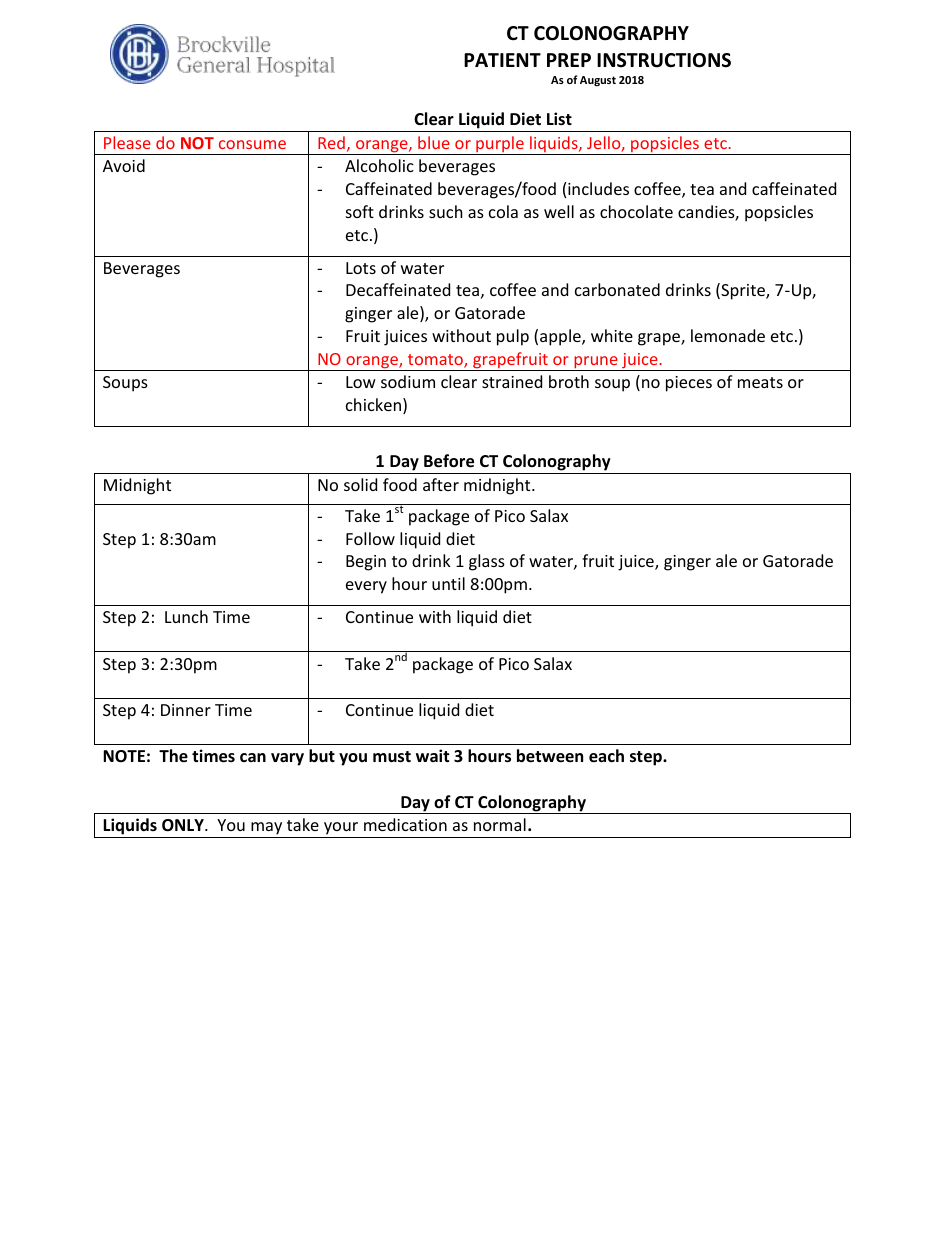 The image size is (952, 1233). I want to click on consume, so click(252, 144).
